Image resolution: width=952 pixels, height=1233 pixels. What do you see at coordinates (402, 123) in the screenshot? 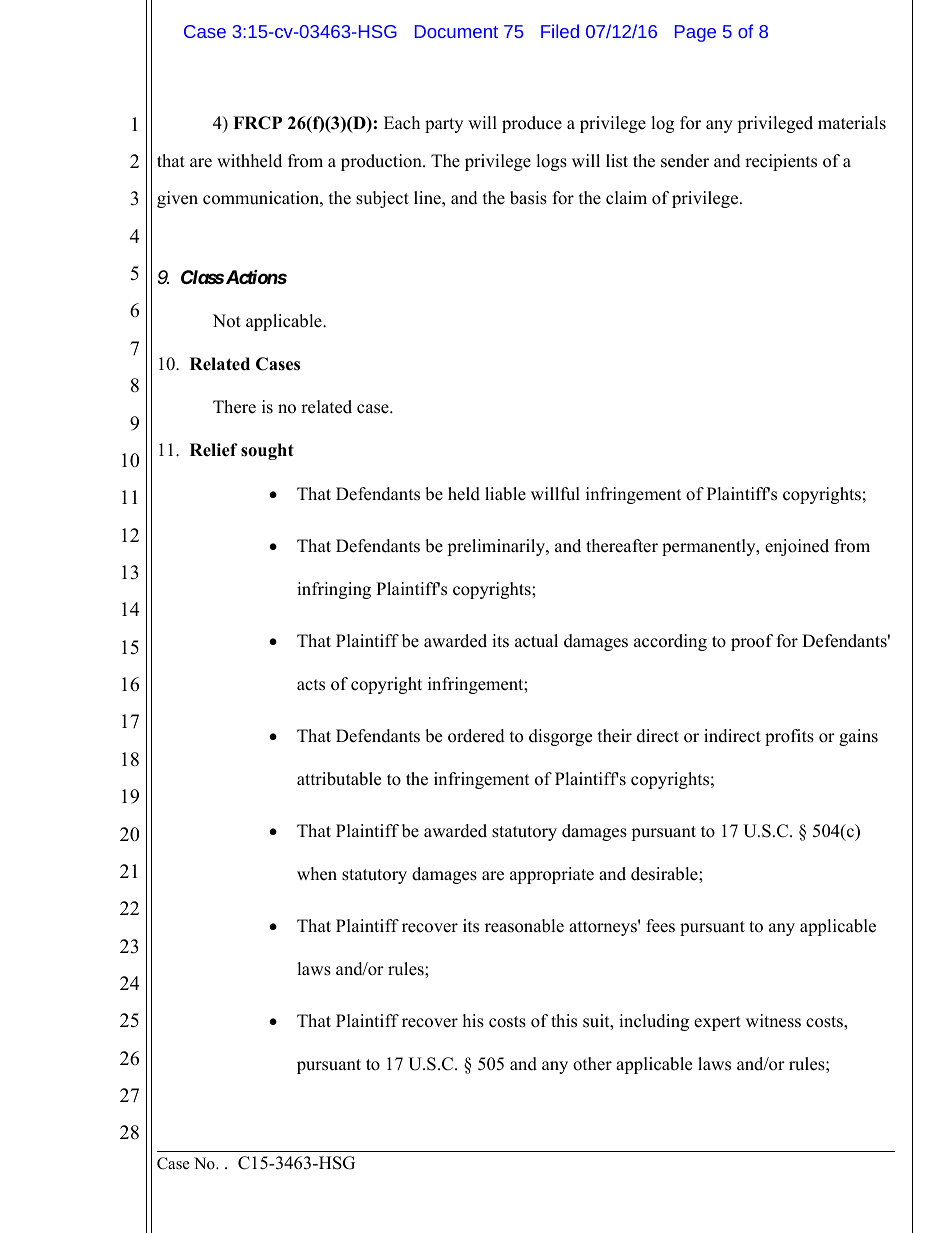
I see `Each` at bounding box center [402, 123].
